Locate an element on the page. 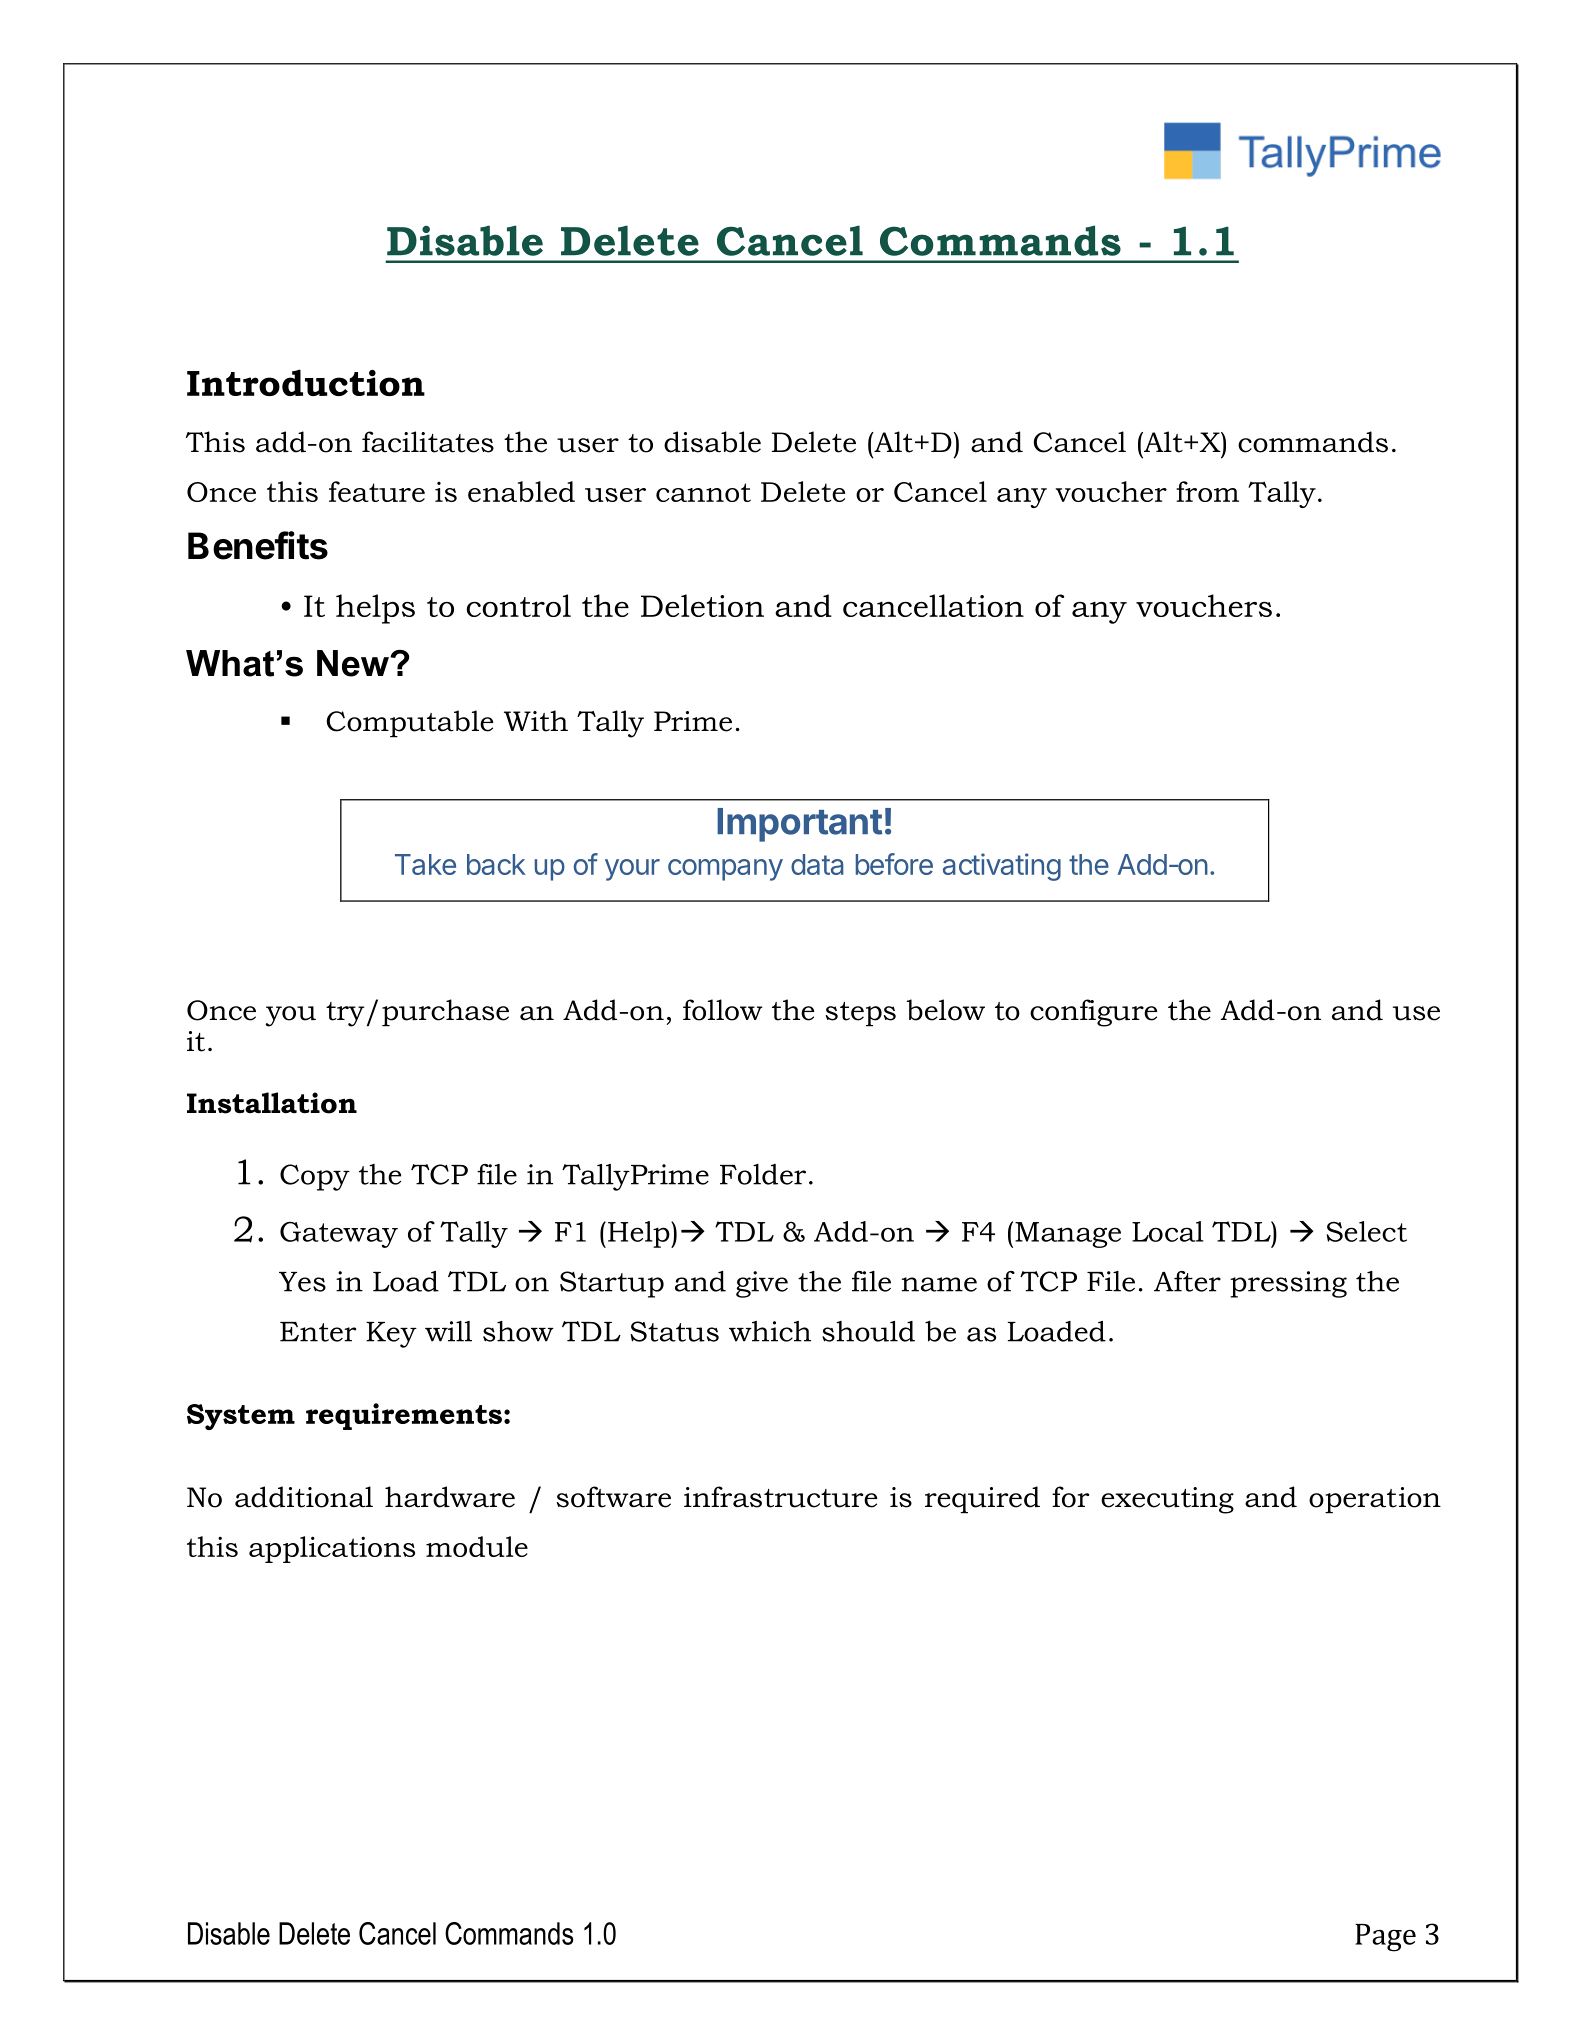 This page has width=1580, height=2044. from is located at coordinates (1207, 491).
